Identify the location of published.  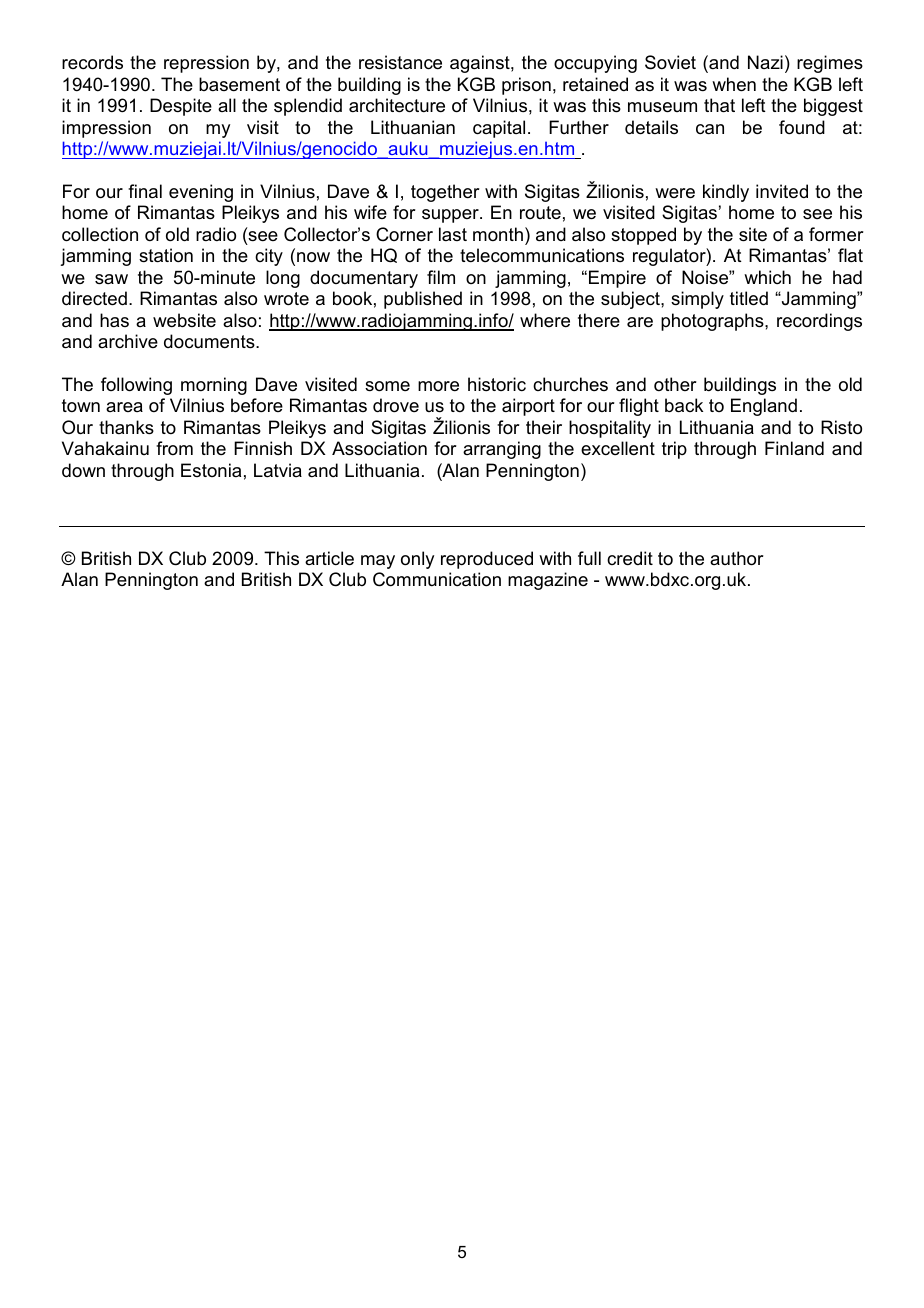
(423, 300).
